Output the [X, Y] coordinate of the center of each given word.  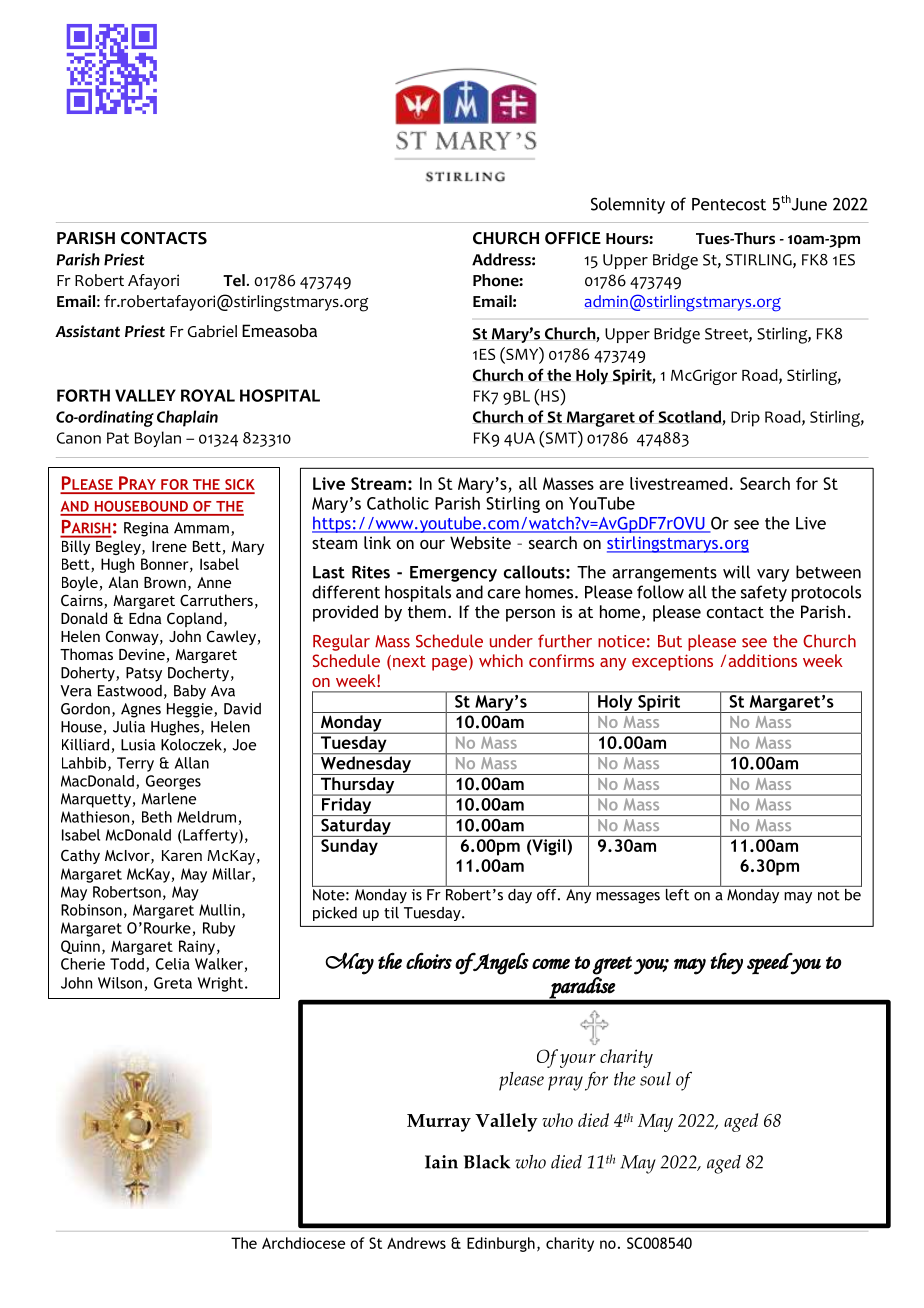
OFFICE [573, 238]
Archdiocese [303, 1243]
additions [762, 660]
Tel [234, 280]
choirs [429, 960]
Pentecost [729, 204]
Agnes [141, 710]
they [726, 963]
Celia [173, 964]
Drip [745, 419]
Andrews [416, 1243]
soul [655, 1079]
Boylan [158, 439]
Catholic [398, 503]
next [409, 661]
